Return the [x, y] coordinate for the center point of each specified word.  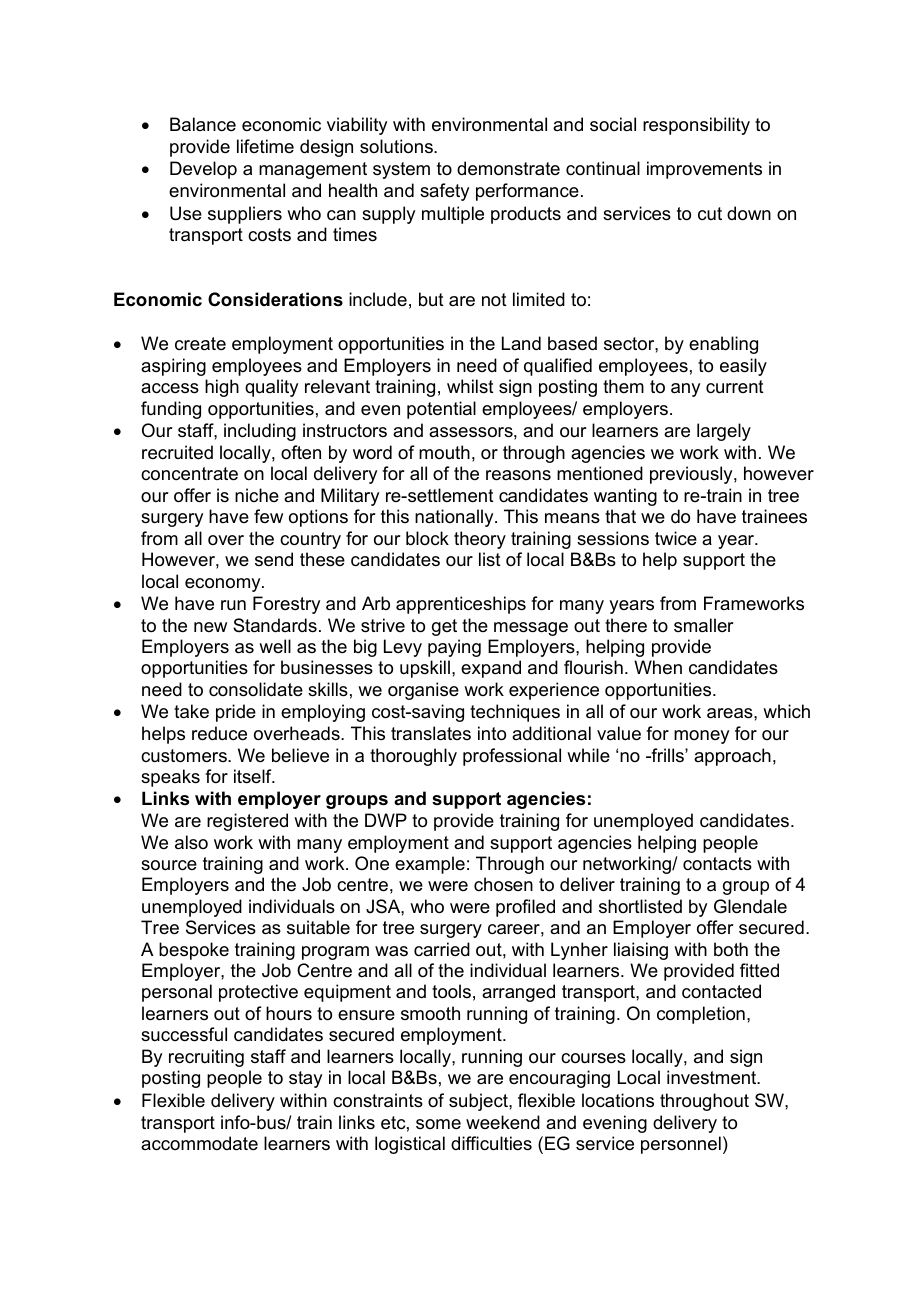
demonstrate [508, 168]
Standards [275, 625]
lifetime [265, 146]
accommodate [199, 1143]
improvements [704, 170]
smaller [704, 625]
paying [454, 648]
